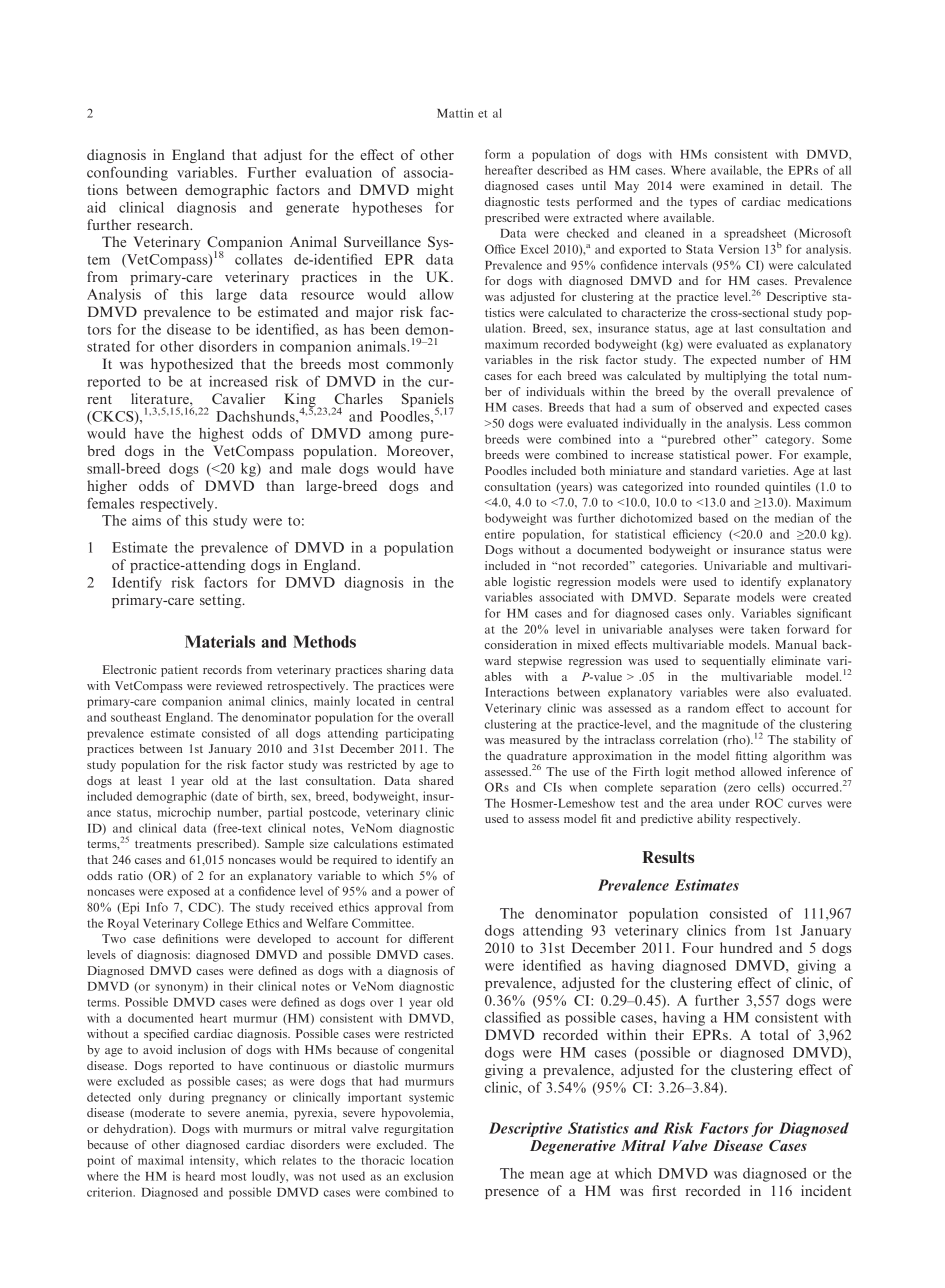 This screenshot has width=945, height=1288. What do you see at coordinates (150, 780) in the screenshot?
I see `least` at bounding box center [150, 780].
